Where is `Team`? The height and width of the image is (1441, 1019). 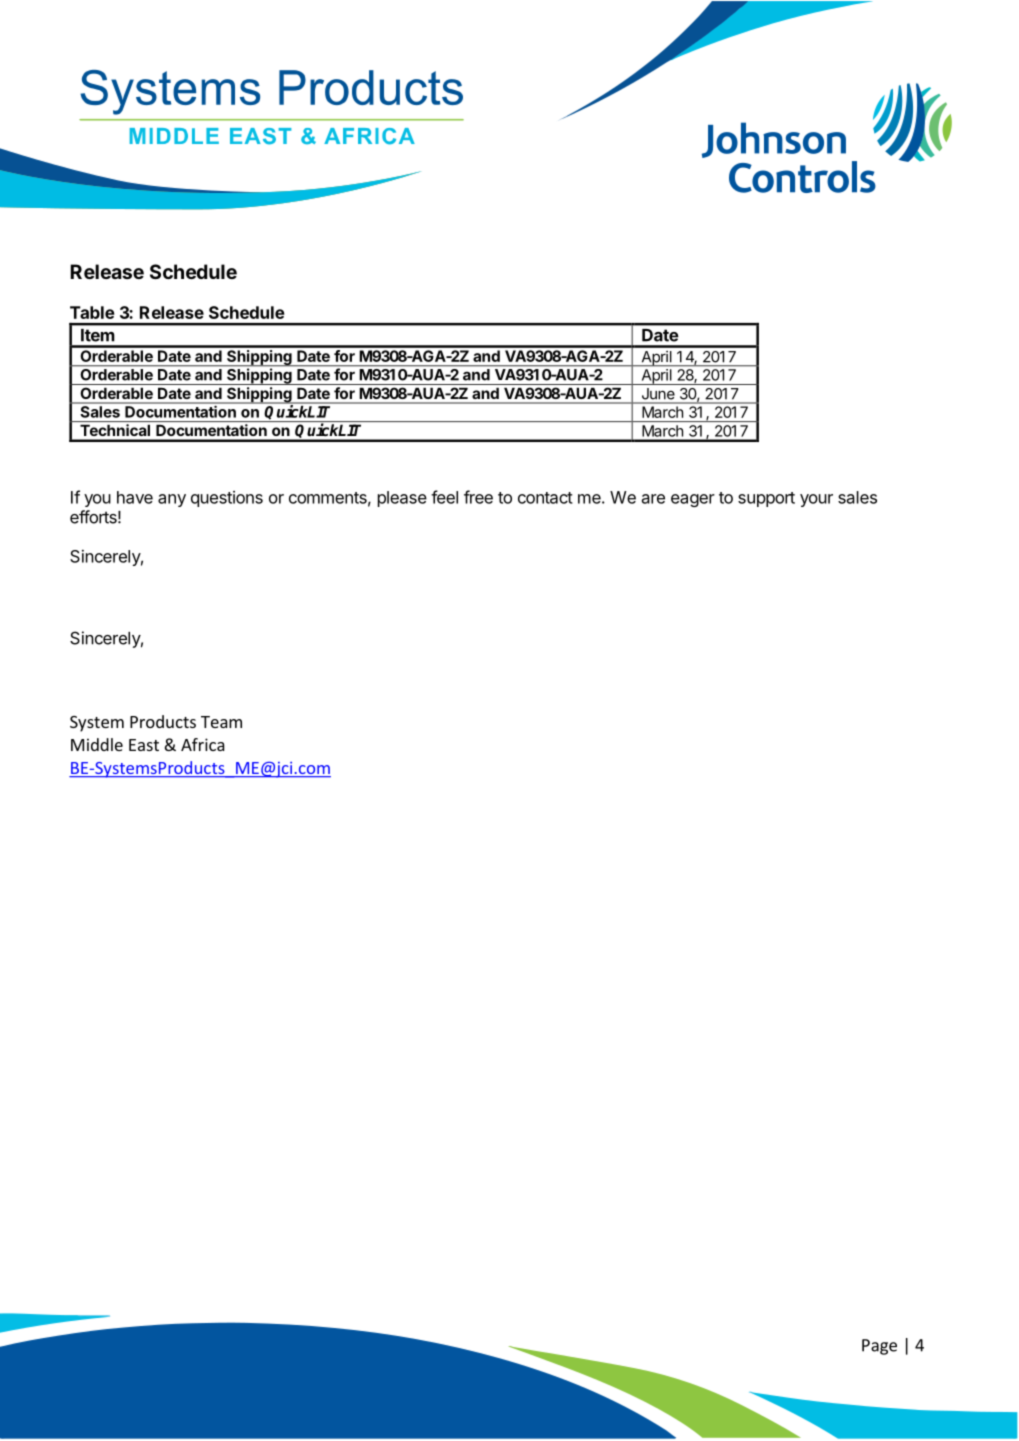
Team is located at coordinates (221, 722).
